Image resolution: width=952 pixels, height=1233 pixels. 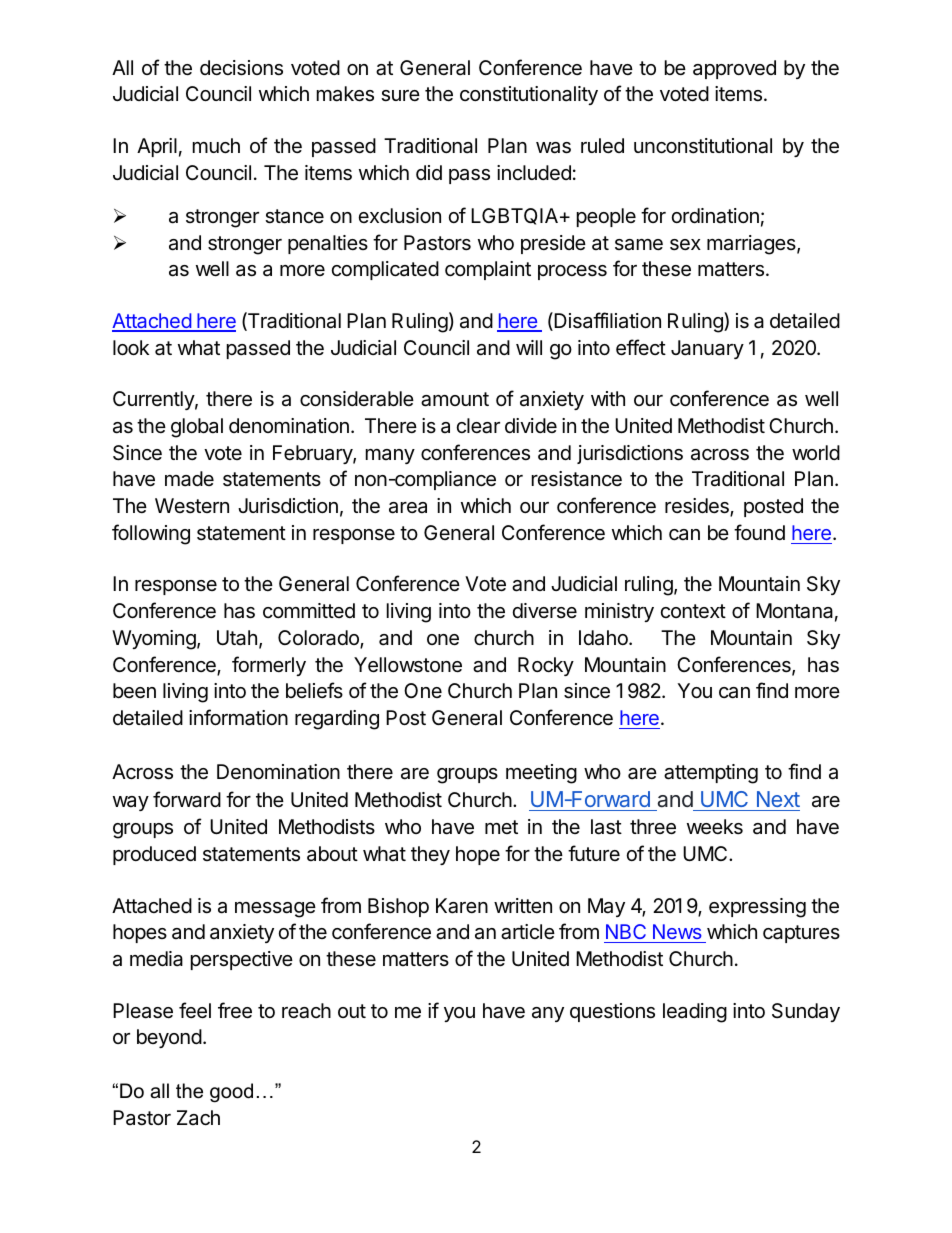 What do you see at coordinates (241, 68) in the image?
I see `decisions` at bounding box center [241, 68].
